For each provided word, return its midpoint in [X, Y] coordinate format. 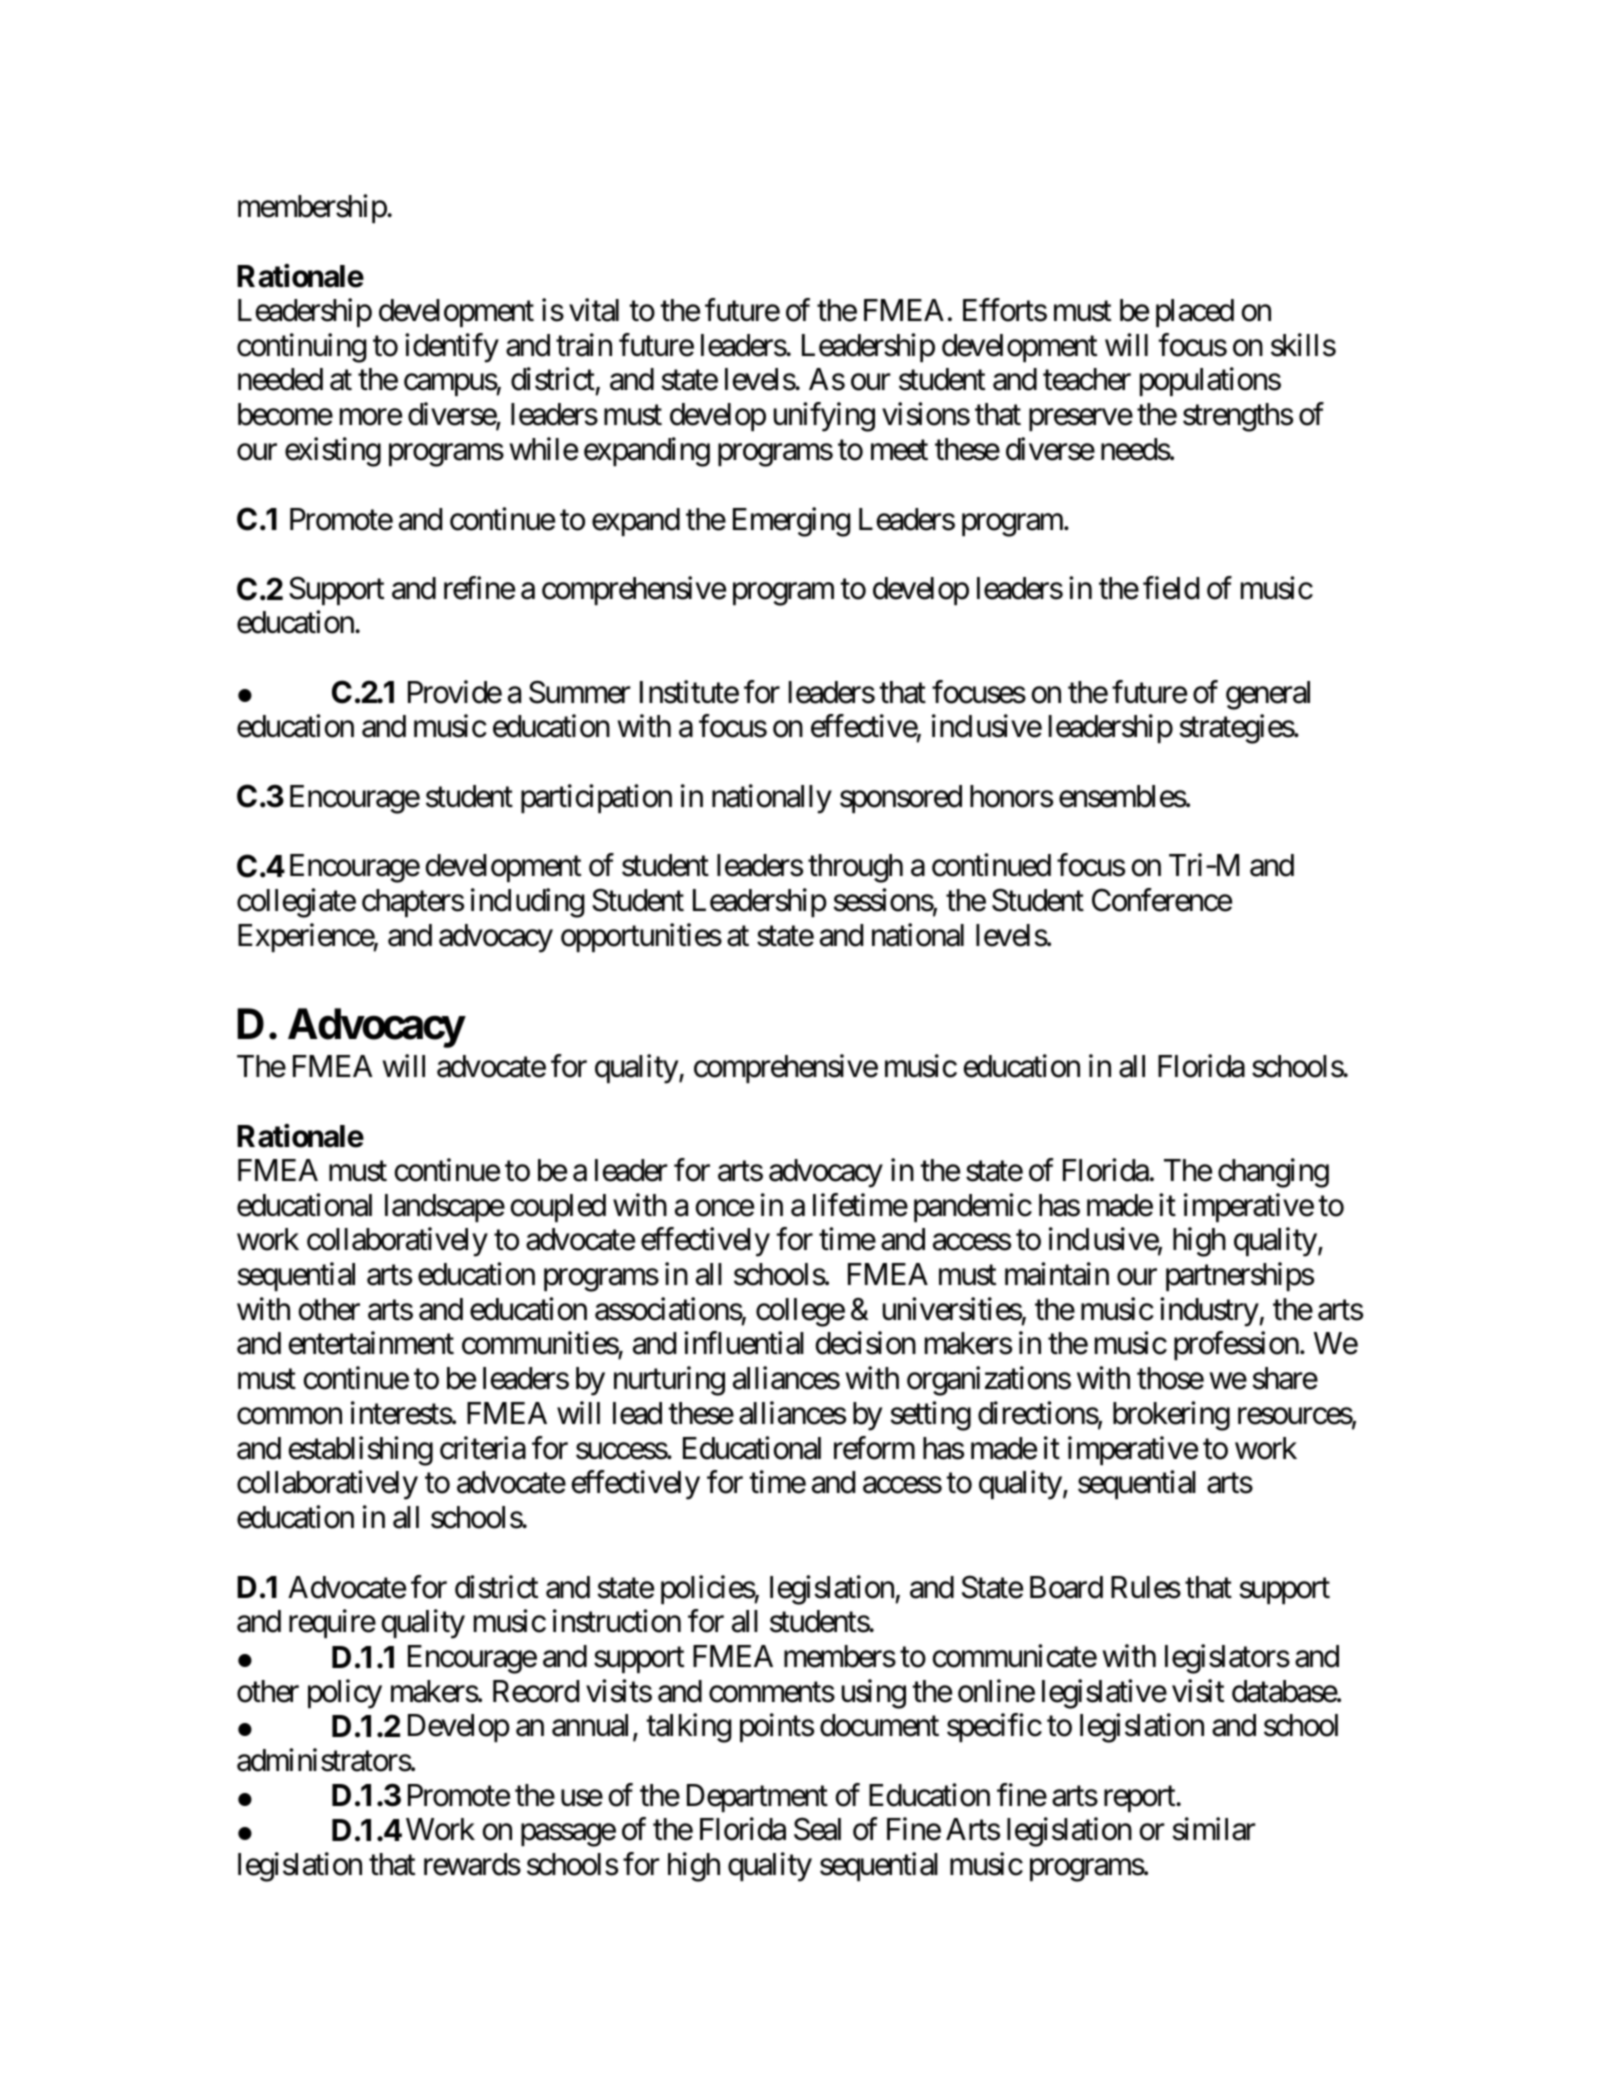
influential [744, 1343]
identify [452, 348]
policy [345, 1694]
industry [1209, 1312]
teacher [1087, 379]
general [1268, 695]
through [855, 868]
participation [596, 798]
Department [757, 1798]
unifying [824, 417]
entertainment [371, 1343]
